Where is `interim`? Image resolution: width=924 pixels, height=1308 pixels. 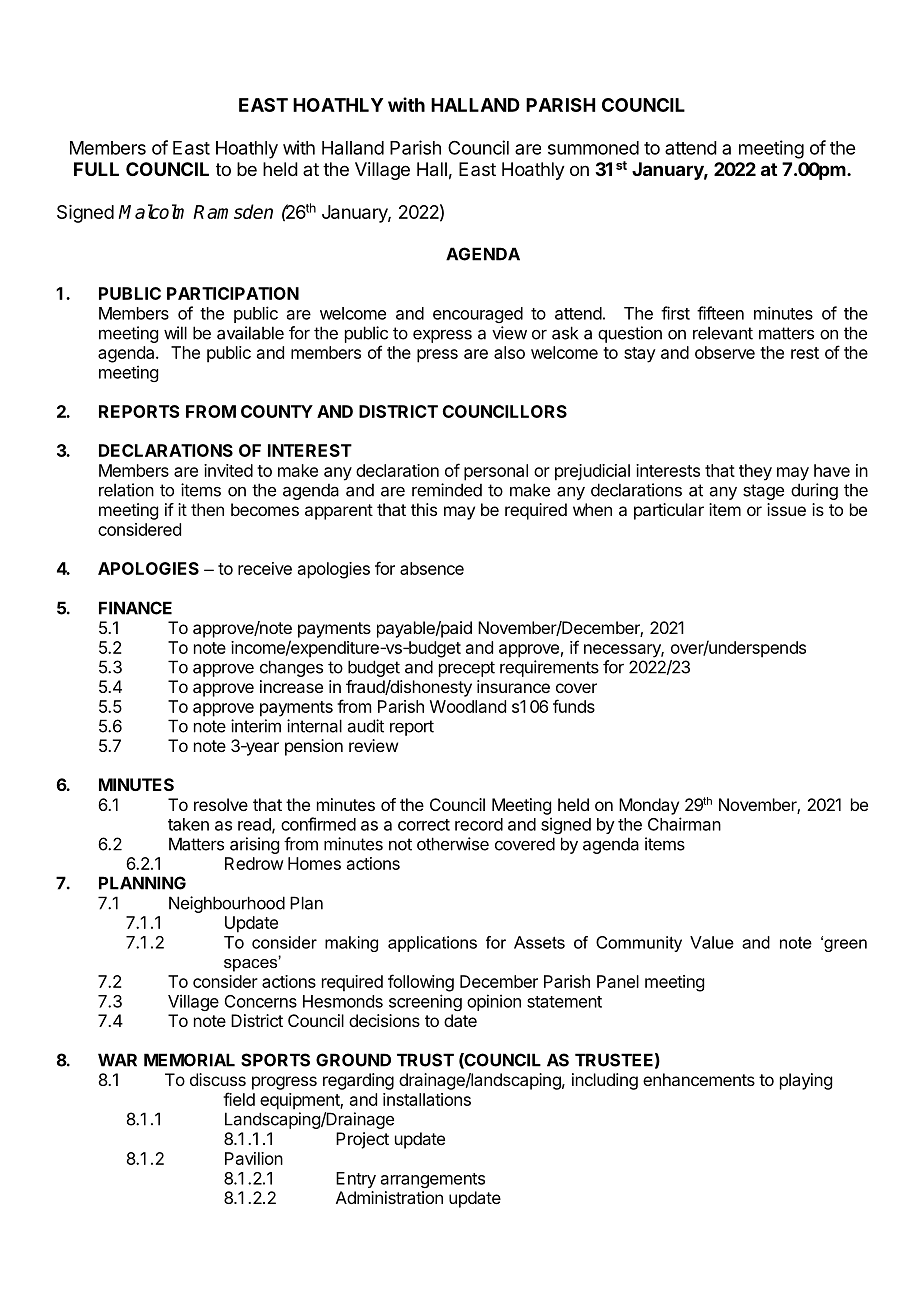
interim is located at coordinates (256, 726).
